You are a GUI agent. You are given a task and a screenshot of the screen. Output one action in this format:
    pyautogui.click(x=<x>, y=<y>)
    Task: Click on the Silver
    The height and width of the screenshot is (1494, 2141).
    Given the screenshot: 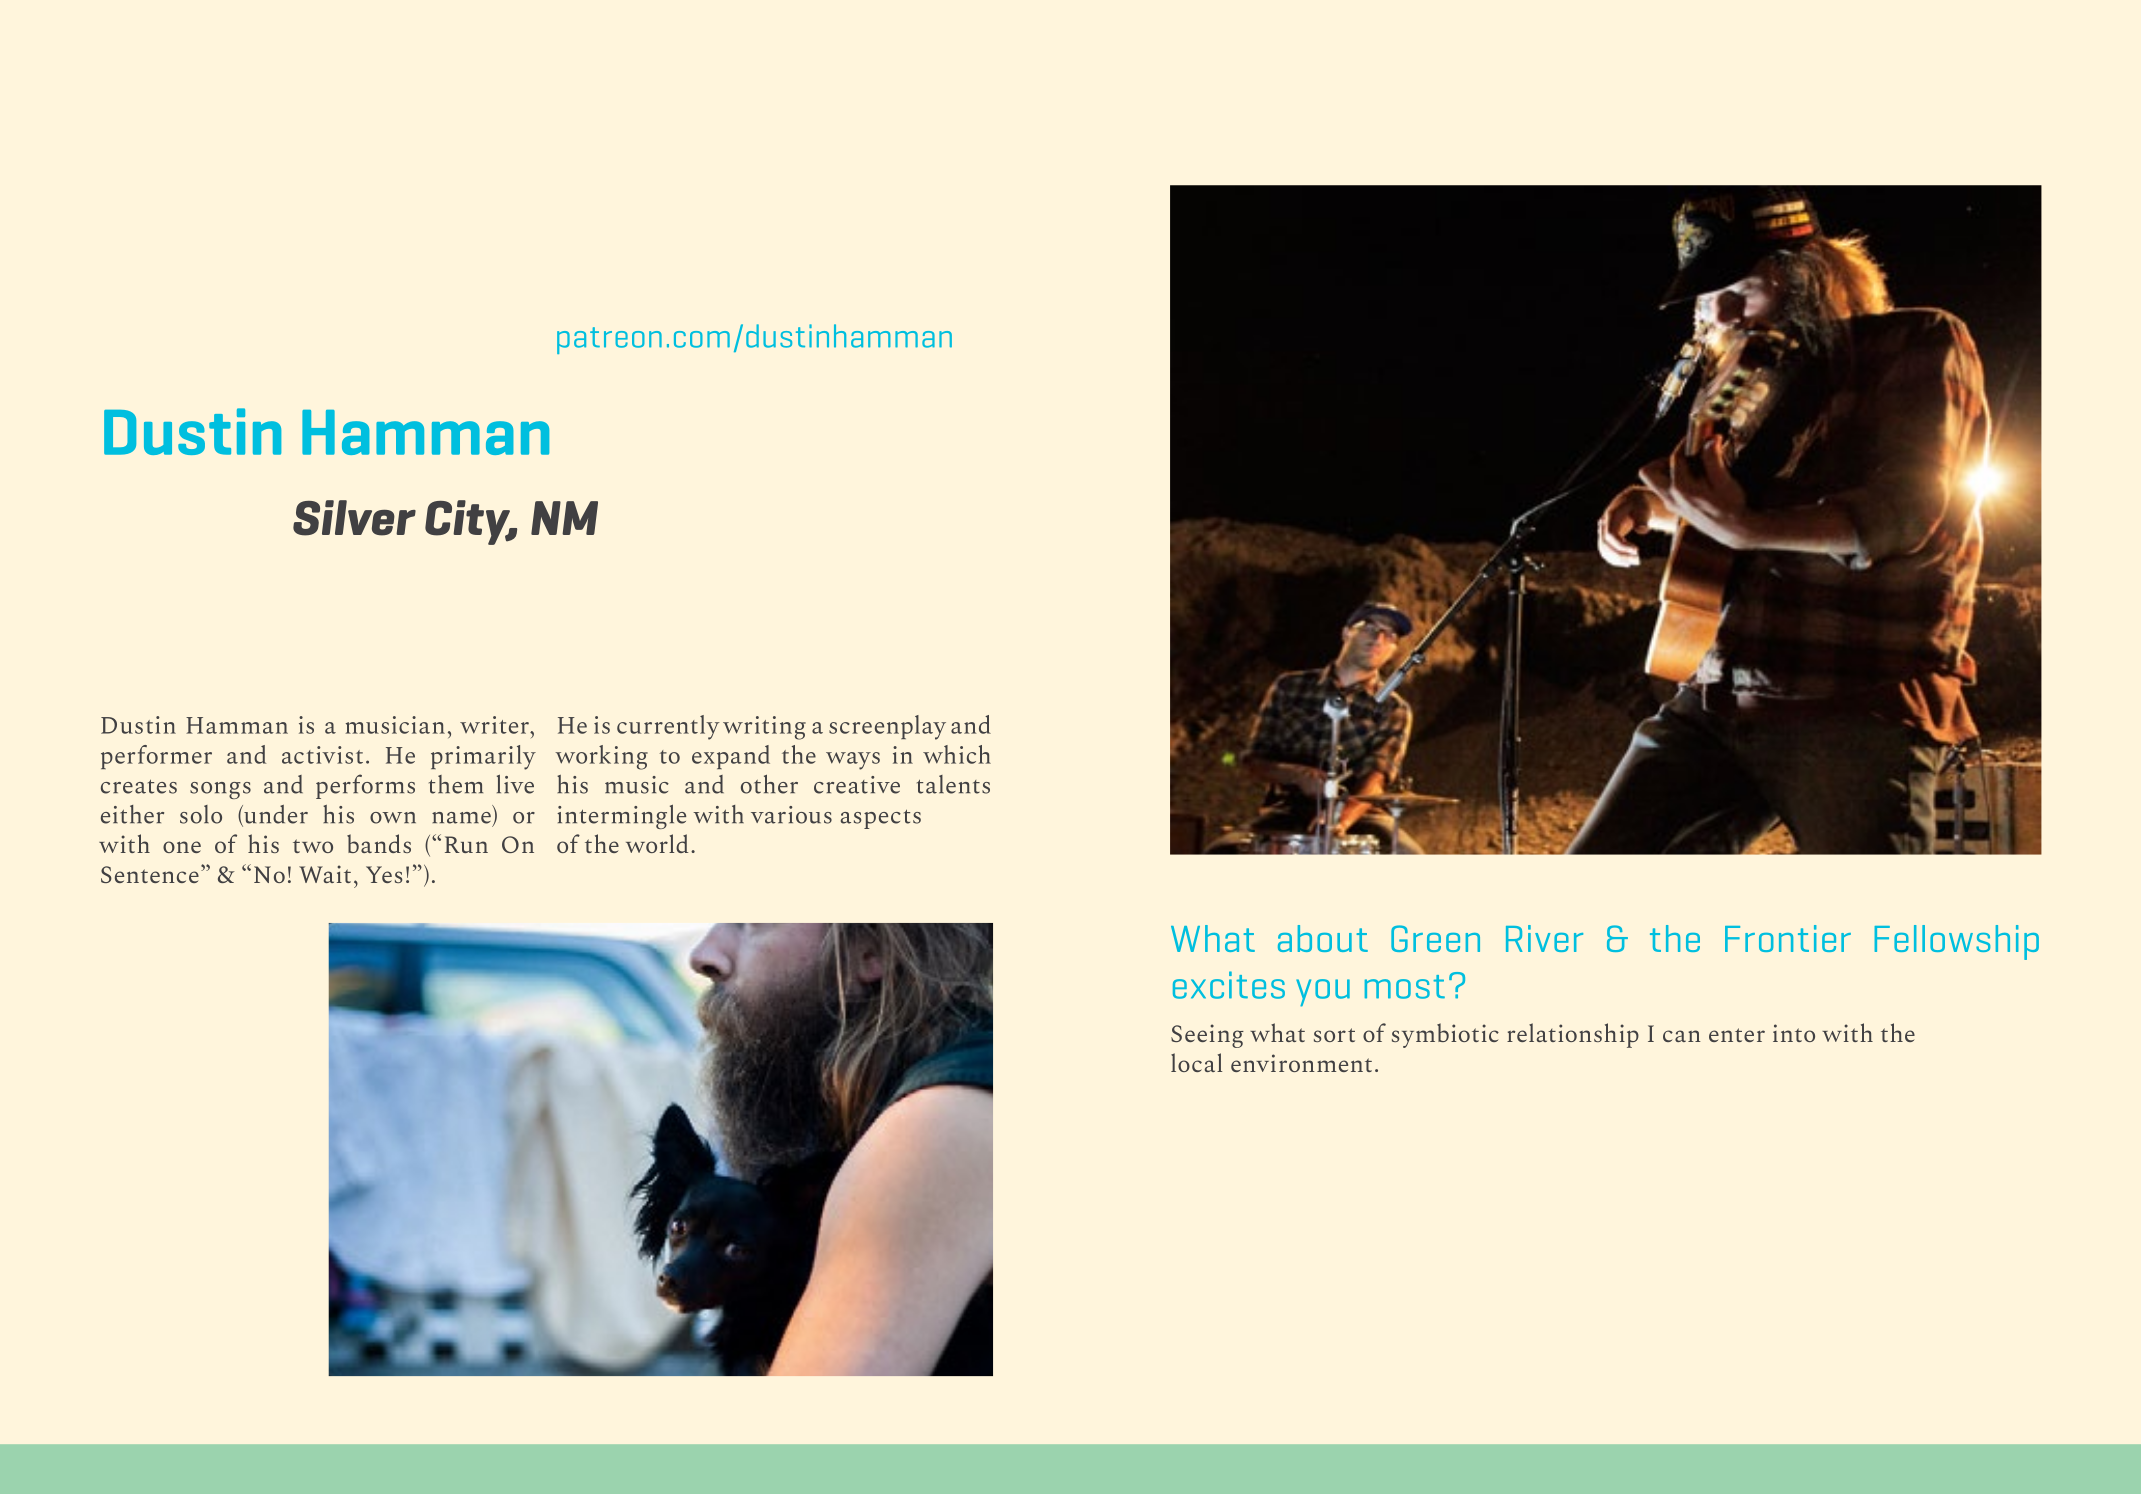 What is the action you would take?
    pyautogui.click(x=354, y=518)
